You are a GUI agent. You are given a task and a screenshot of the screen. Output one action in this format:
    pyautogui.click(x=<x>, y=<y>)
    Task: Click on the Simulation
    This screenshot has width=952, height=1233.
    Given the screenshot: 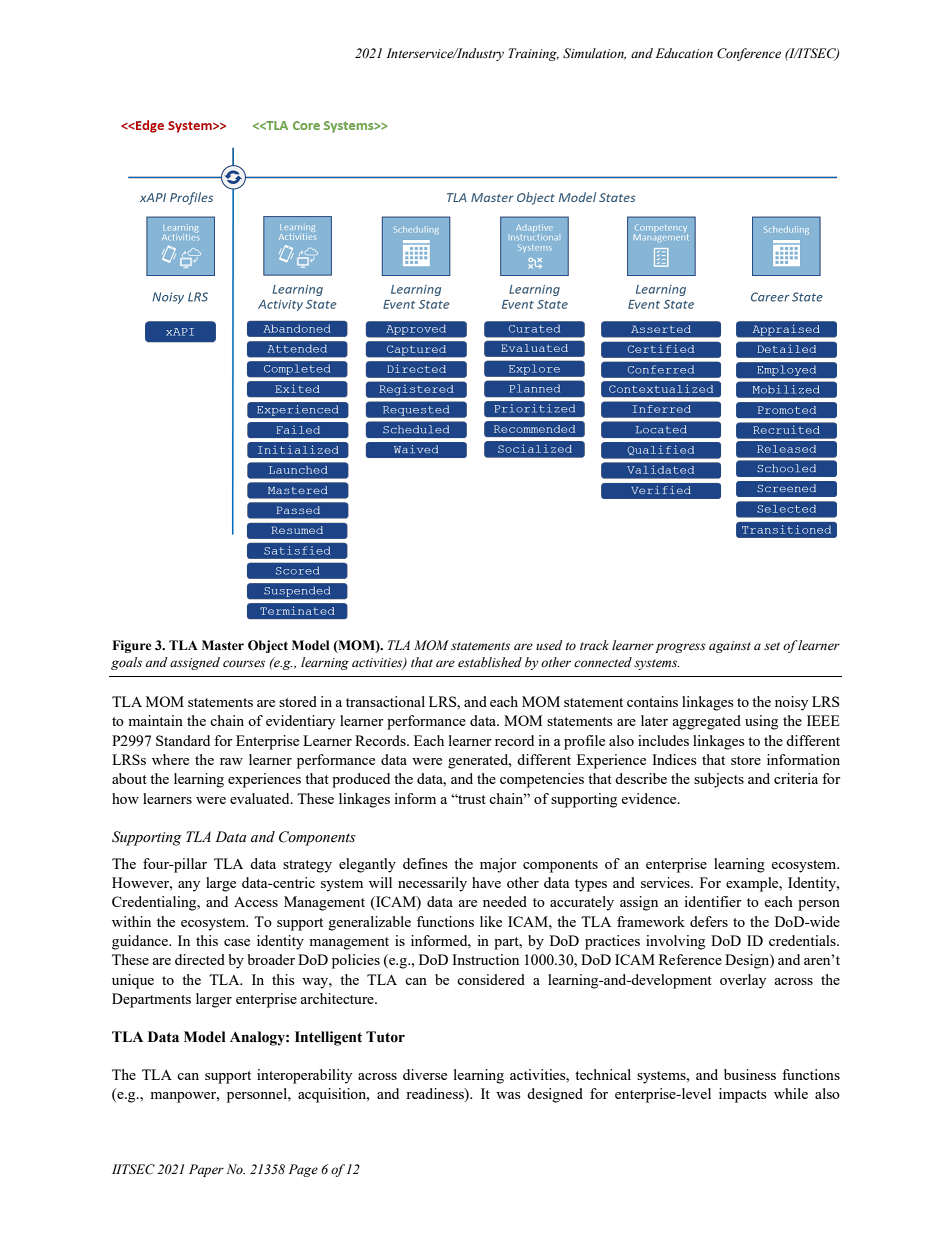 What is the action you would take?
    pyautogui.click(x=594, y=54)
